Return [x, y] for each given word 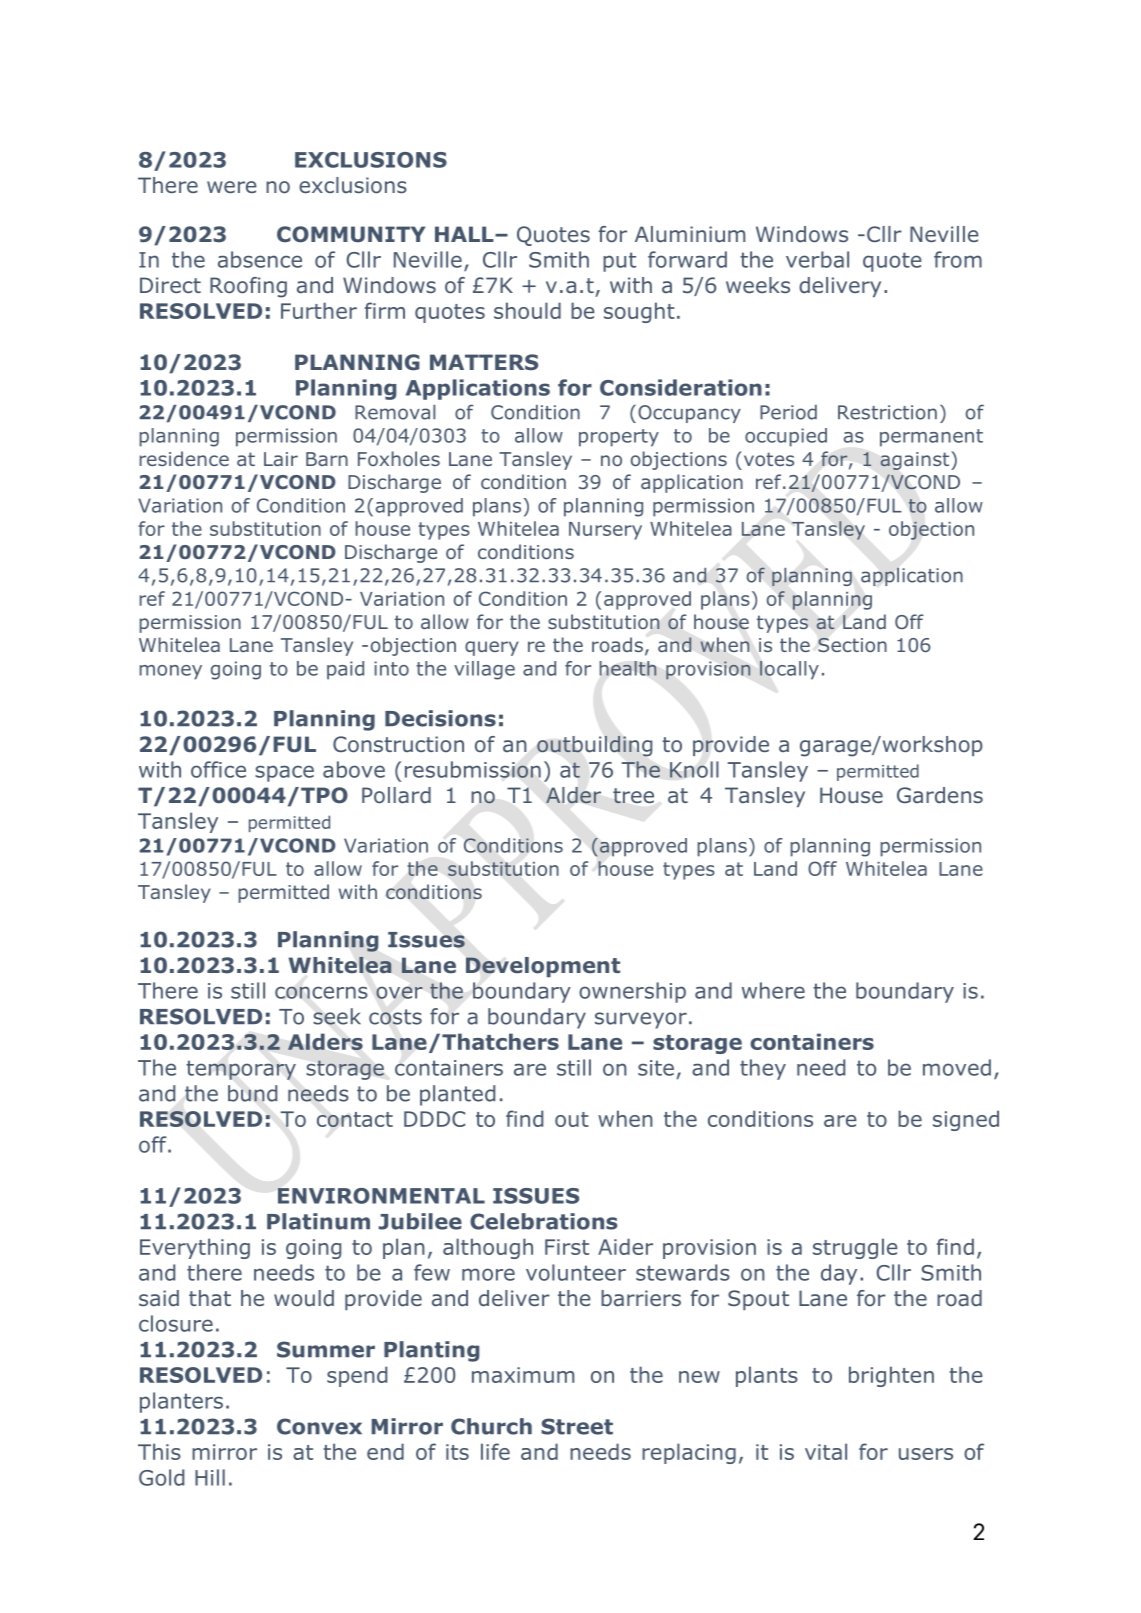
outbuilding [594, 746]
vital [826, 1451]
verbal [817, 259]
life [495, 1451]
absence [260, 259]
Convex [319, 1426]
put [619, 262]
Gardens [940, 795]
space [284, 773]
